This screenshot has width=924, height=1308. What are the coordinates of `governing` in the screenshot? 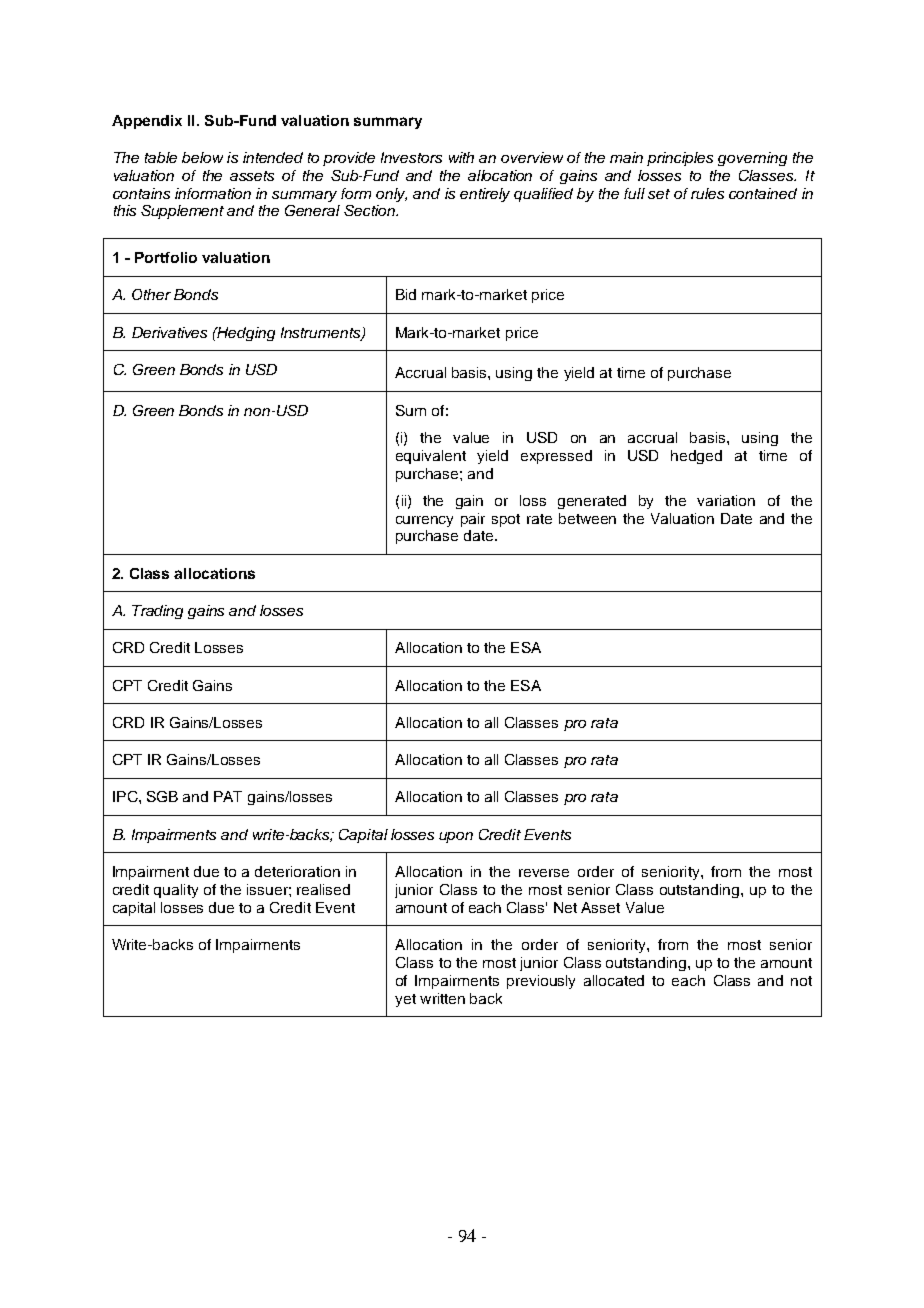 It's located at (752, 159).
